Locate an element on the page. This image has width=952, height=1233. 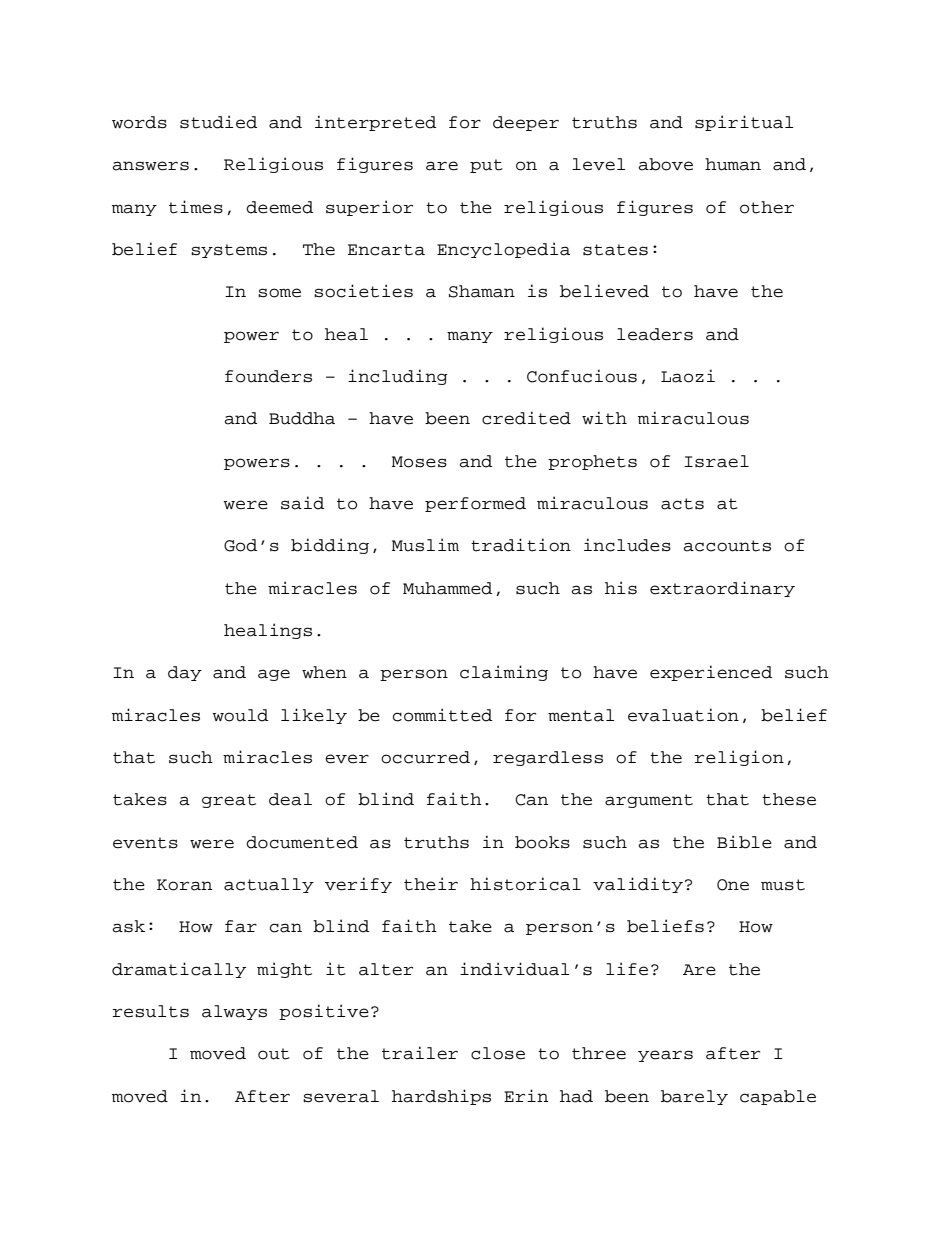
their is located at coordinates (431, 884).
